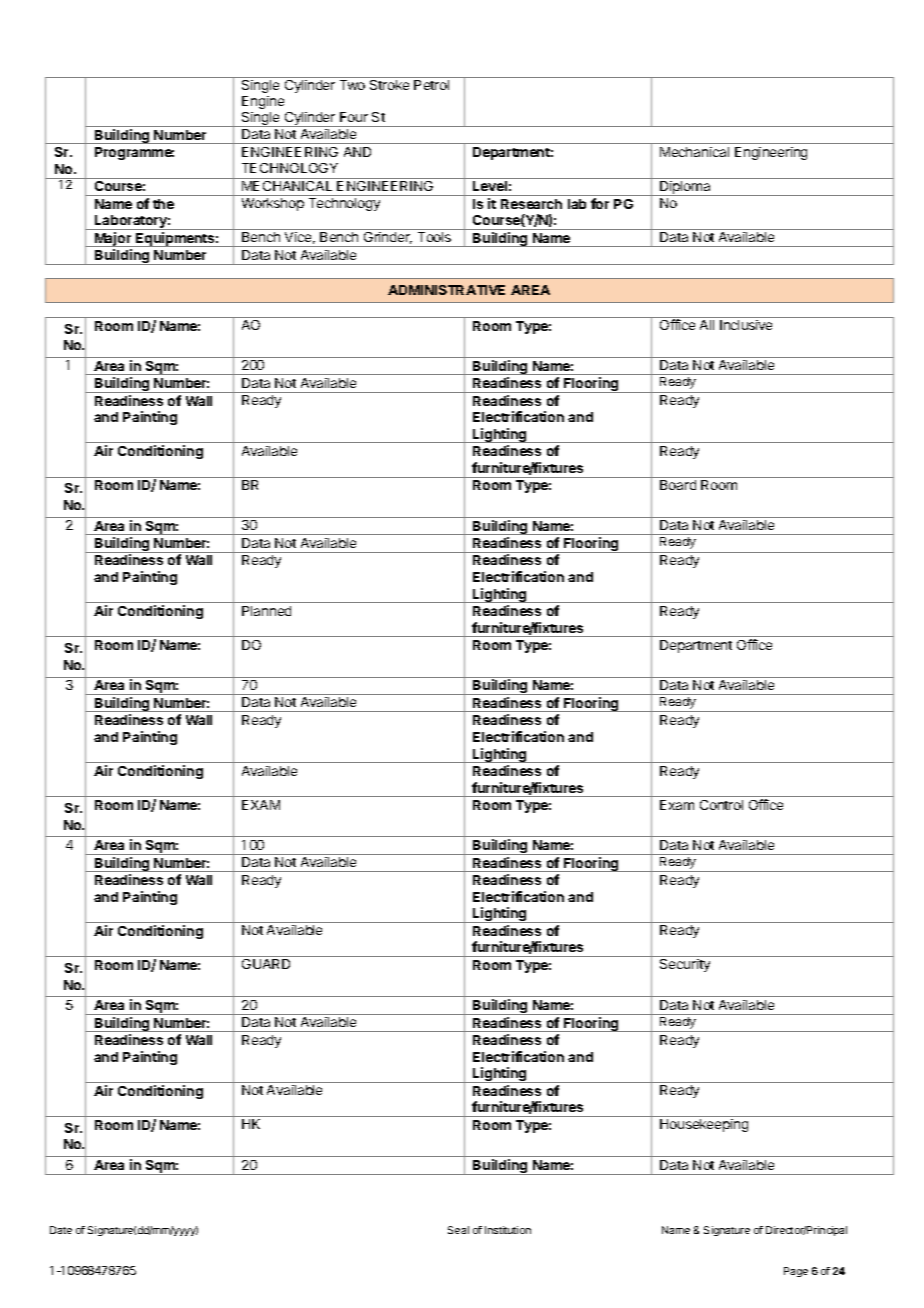  I want to click on Seal, so click(458, 1230).
